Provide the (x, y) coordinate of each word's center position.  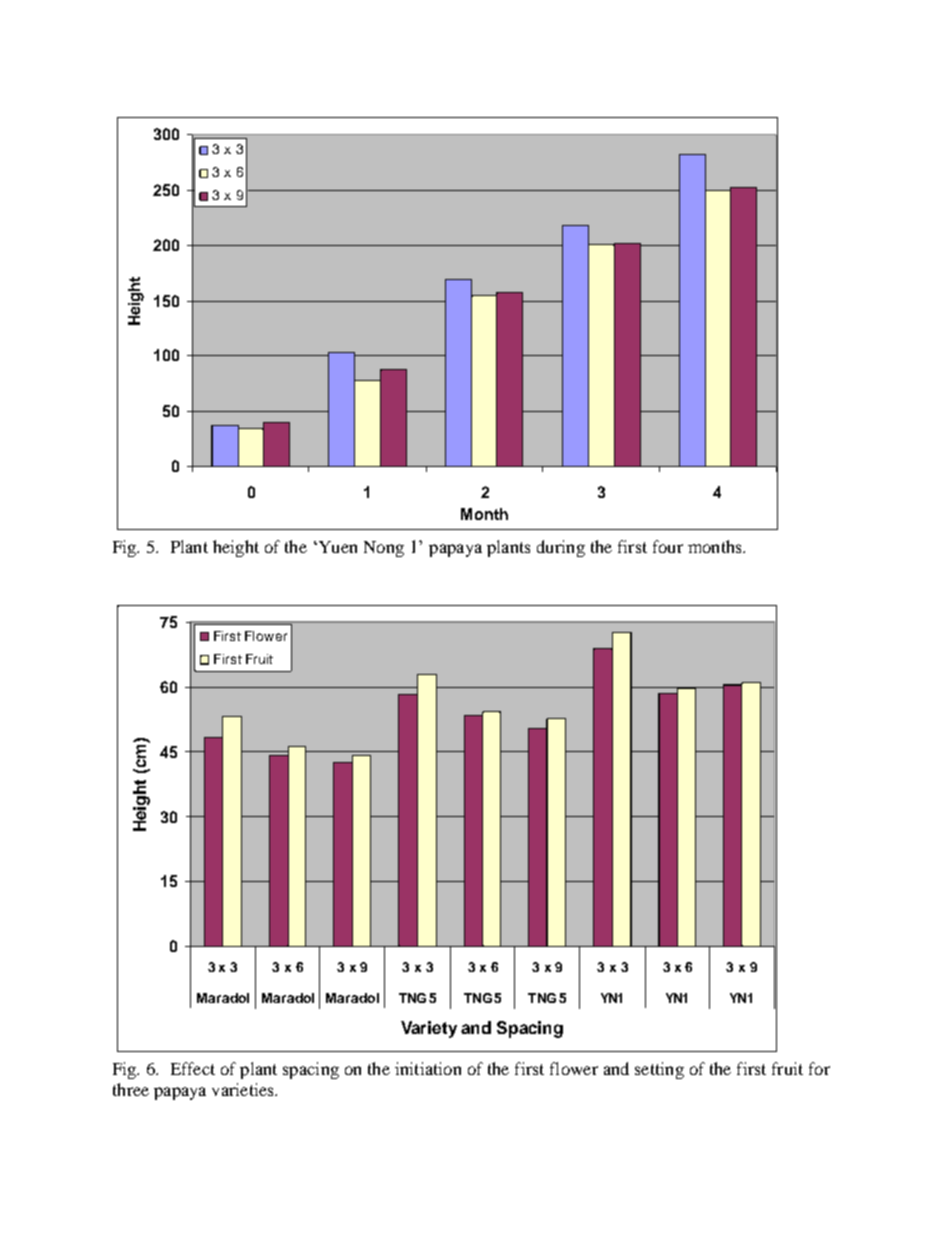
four (668, 546)
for (819, 1068)
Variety (429, 1029)
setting (659, 1070)
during (561, 548)
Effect (193, 1068)
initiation (428, 1068)
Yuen (336, 547)
